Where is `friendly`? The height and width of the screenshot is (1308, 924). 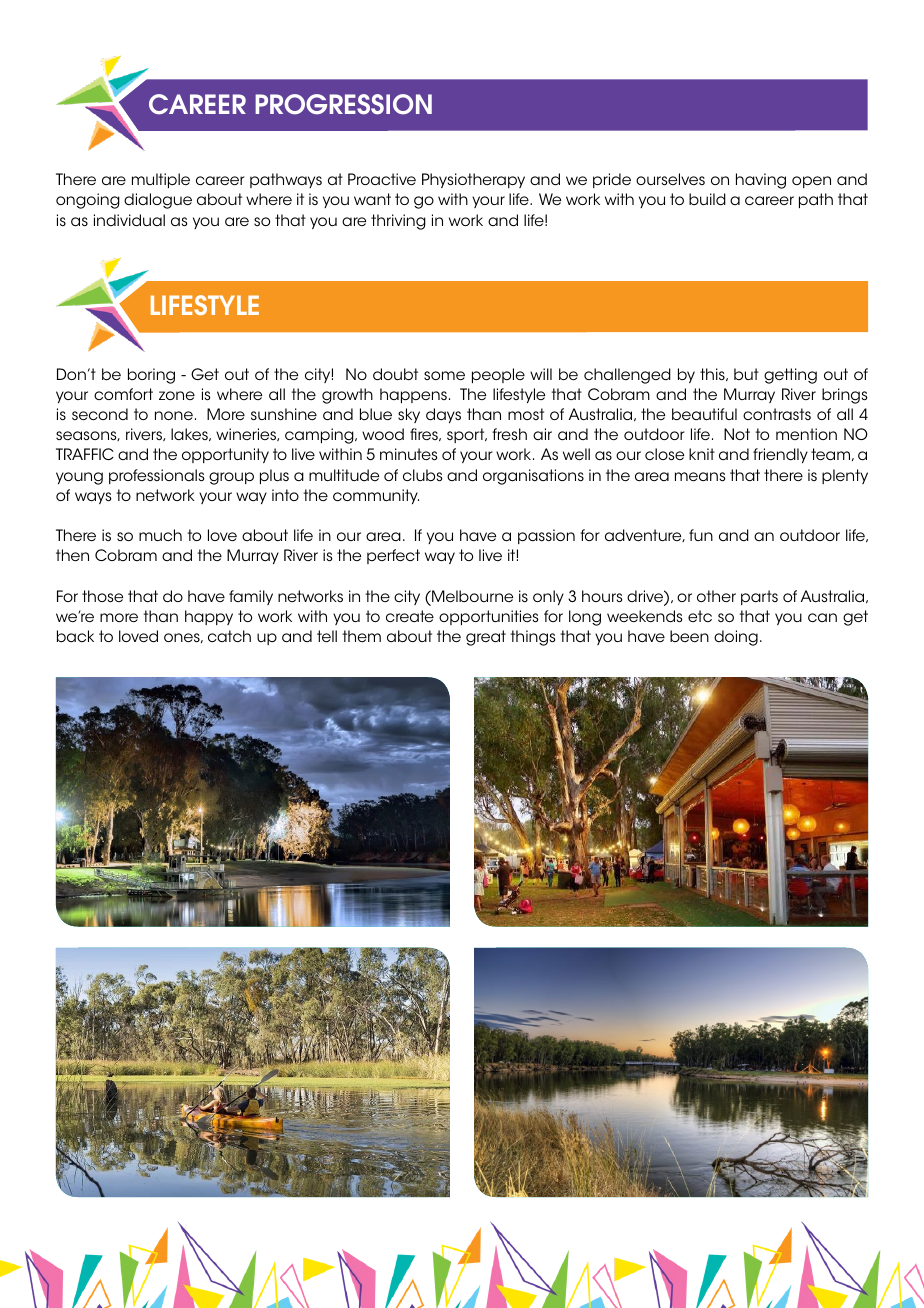 friendly is located at coordinates (780, 455).
